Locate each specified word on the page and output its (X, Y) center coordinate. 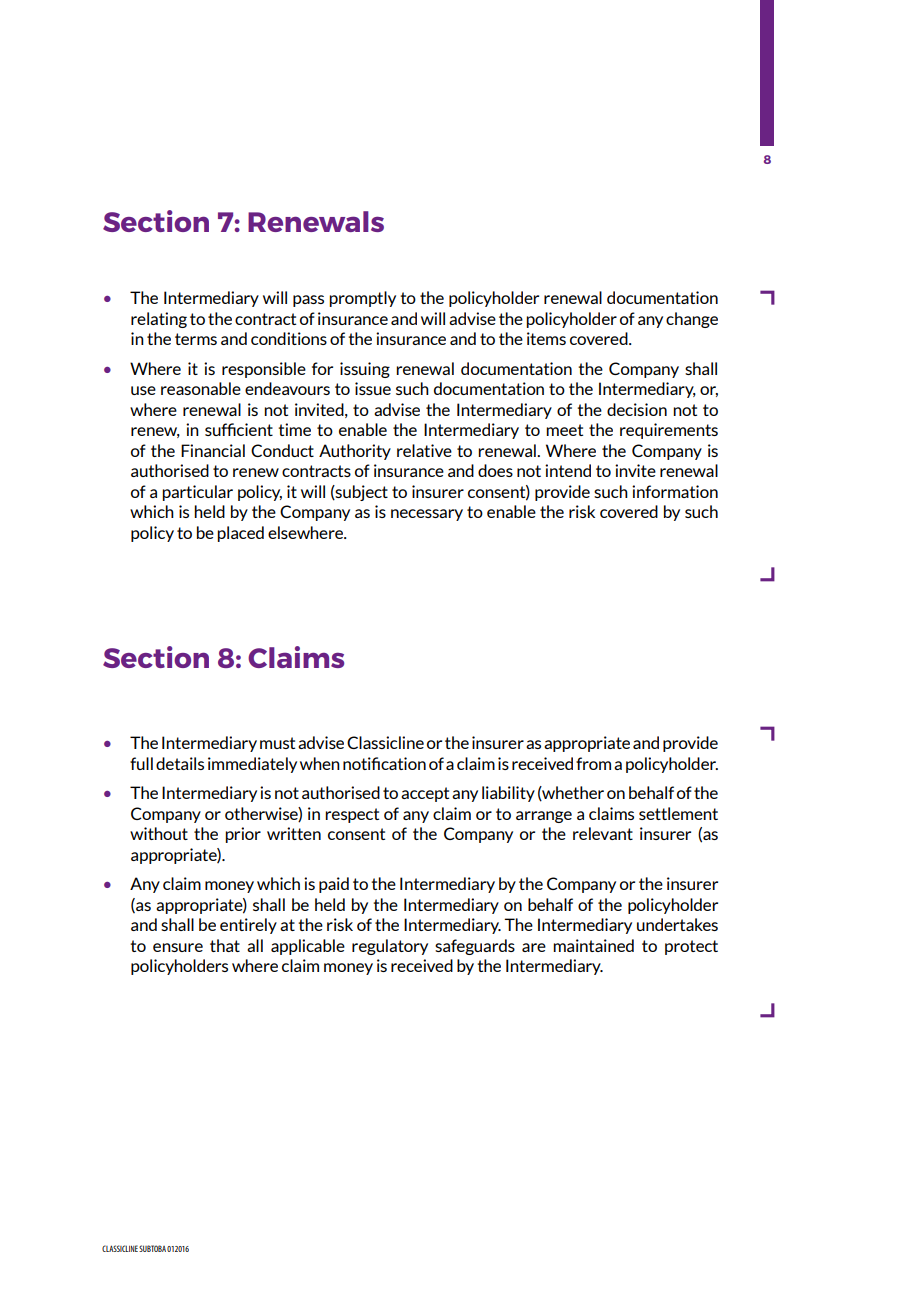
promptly (362, 299)
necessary (427, 515)
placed (240, 534)
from (593, 763)
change (692, 320)
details (180, 763)
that (225, 945)
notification (384, 763)
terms (196, 339)
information (675, 491)
